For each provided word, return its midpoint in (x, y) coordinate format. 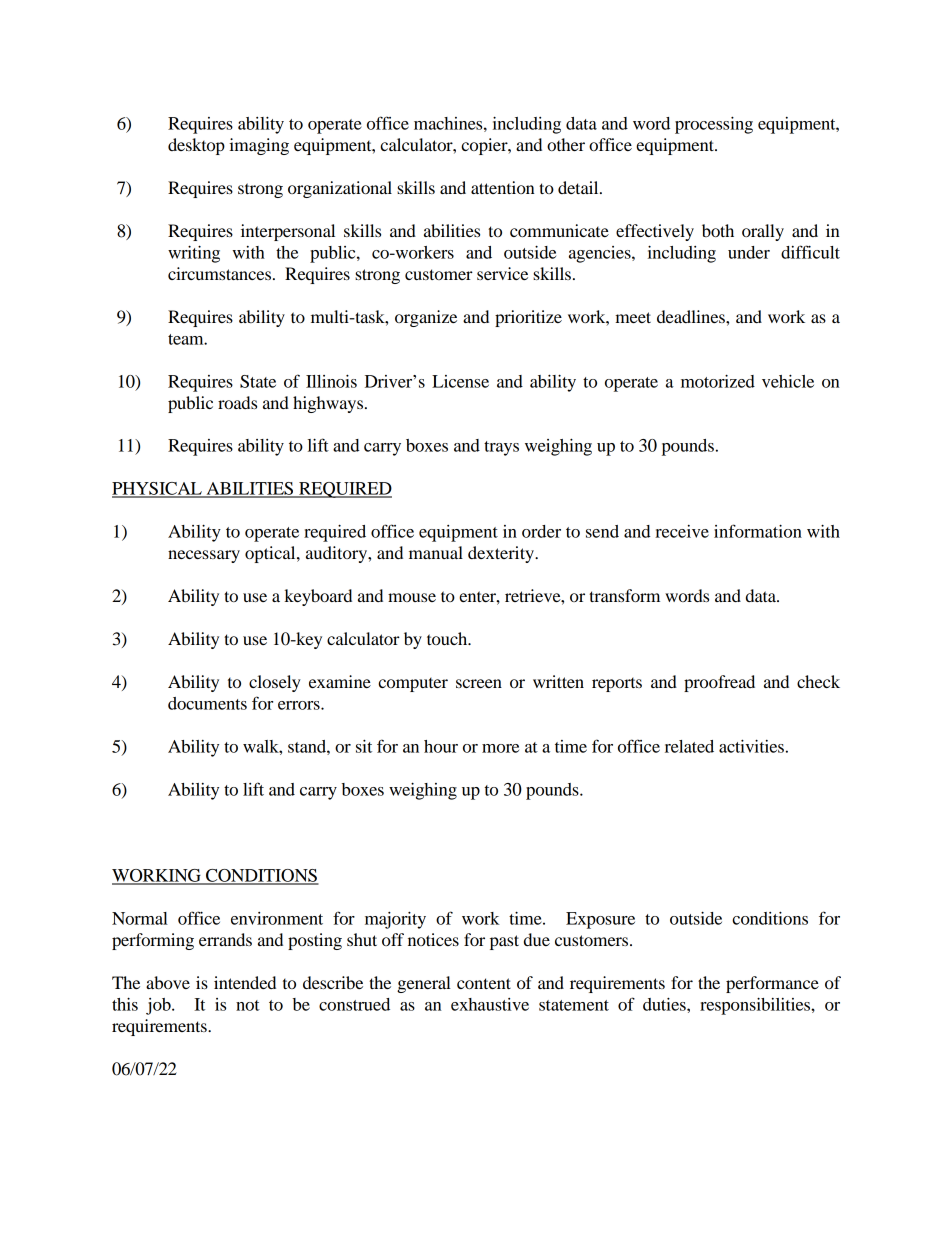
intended (245, 982)
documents (207, 703)
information (758, 531)
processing (714, 125)
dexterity (502, 554)
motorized (718, 381)
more (500, 748)
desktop (196, 146)
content (484, 983)
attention (503, 187)
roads (237, 402)
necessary (204, 556)
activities (751, 746)
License (460, 381)
